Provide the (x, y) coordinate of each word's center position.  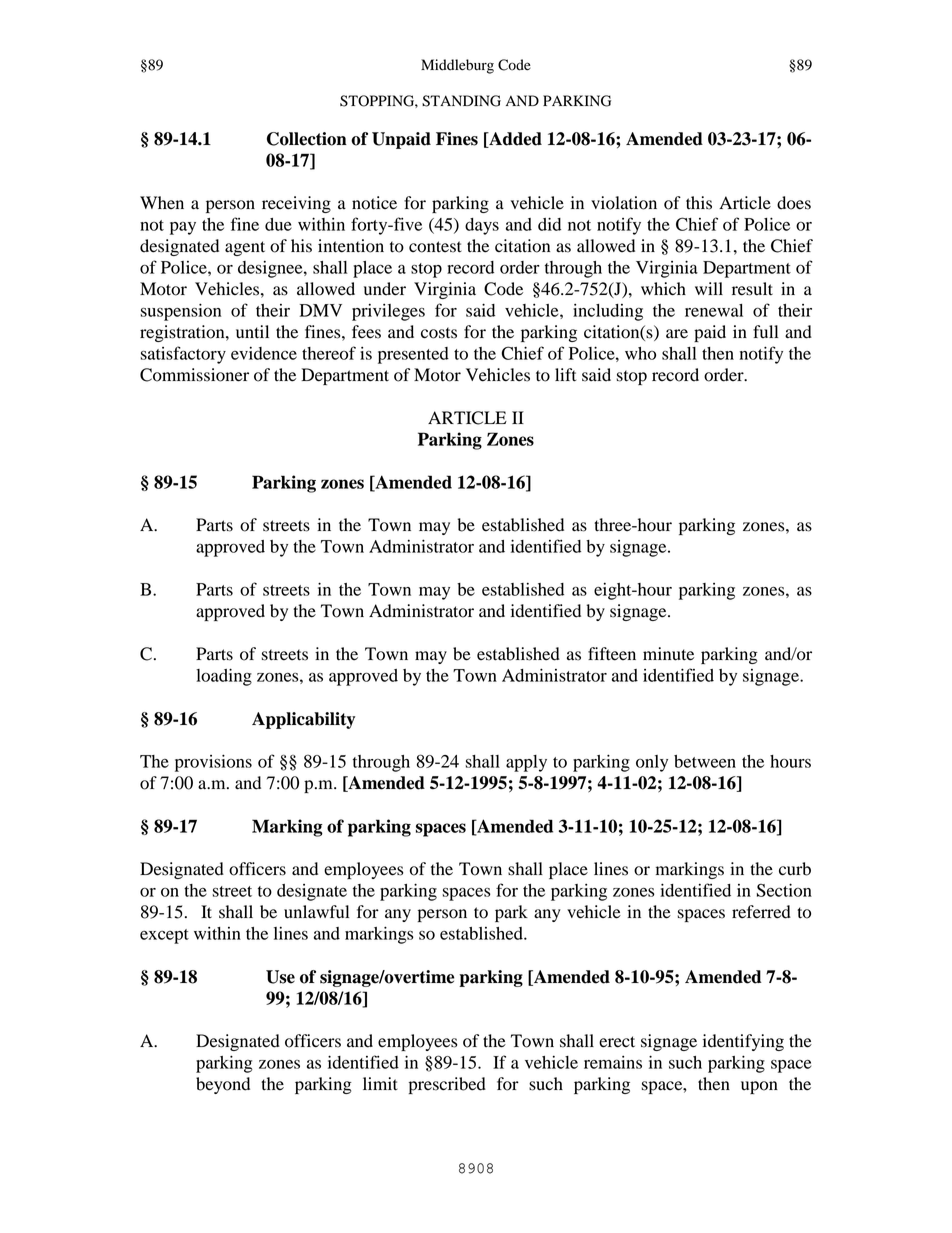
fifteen (612, 654)
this (699, 203)
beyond (223, 1085)
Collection (307, 139)
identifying (743, 1042)
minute (668, 654)
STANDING (461, 101)
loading (224, 677)
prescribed (447, 1085)
